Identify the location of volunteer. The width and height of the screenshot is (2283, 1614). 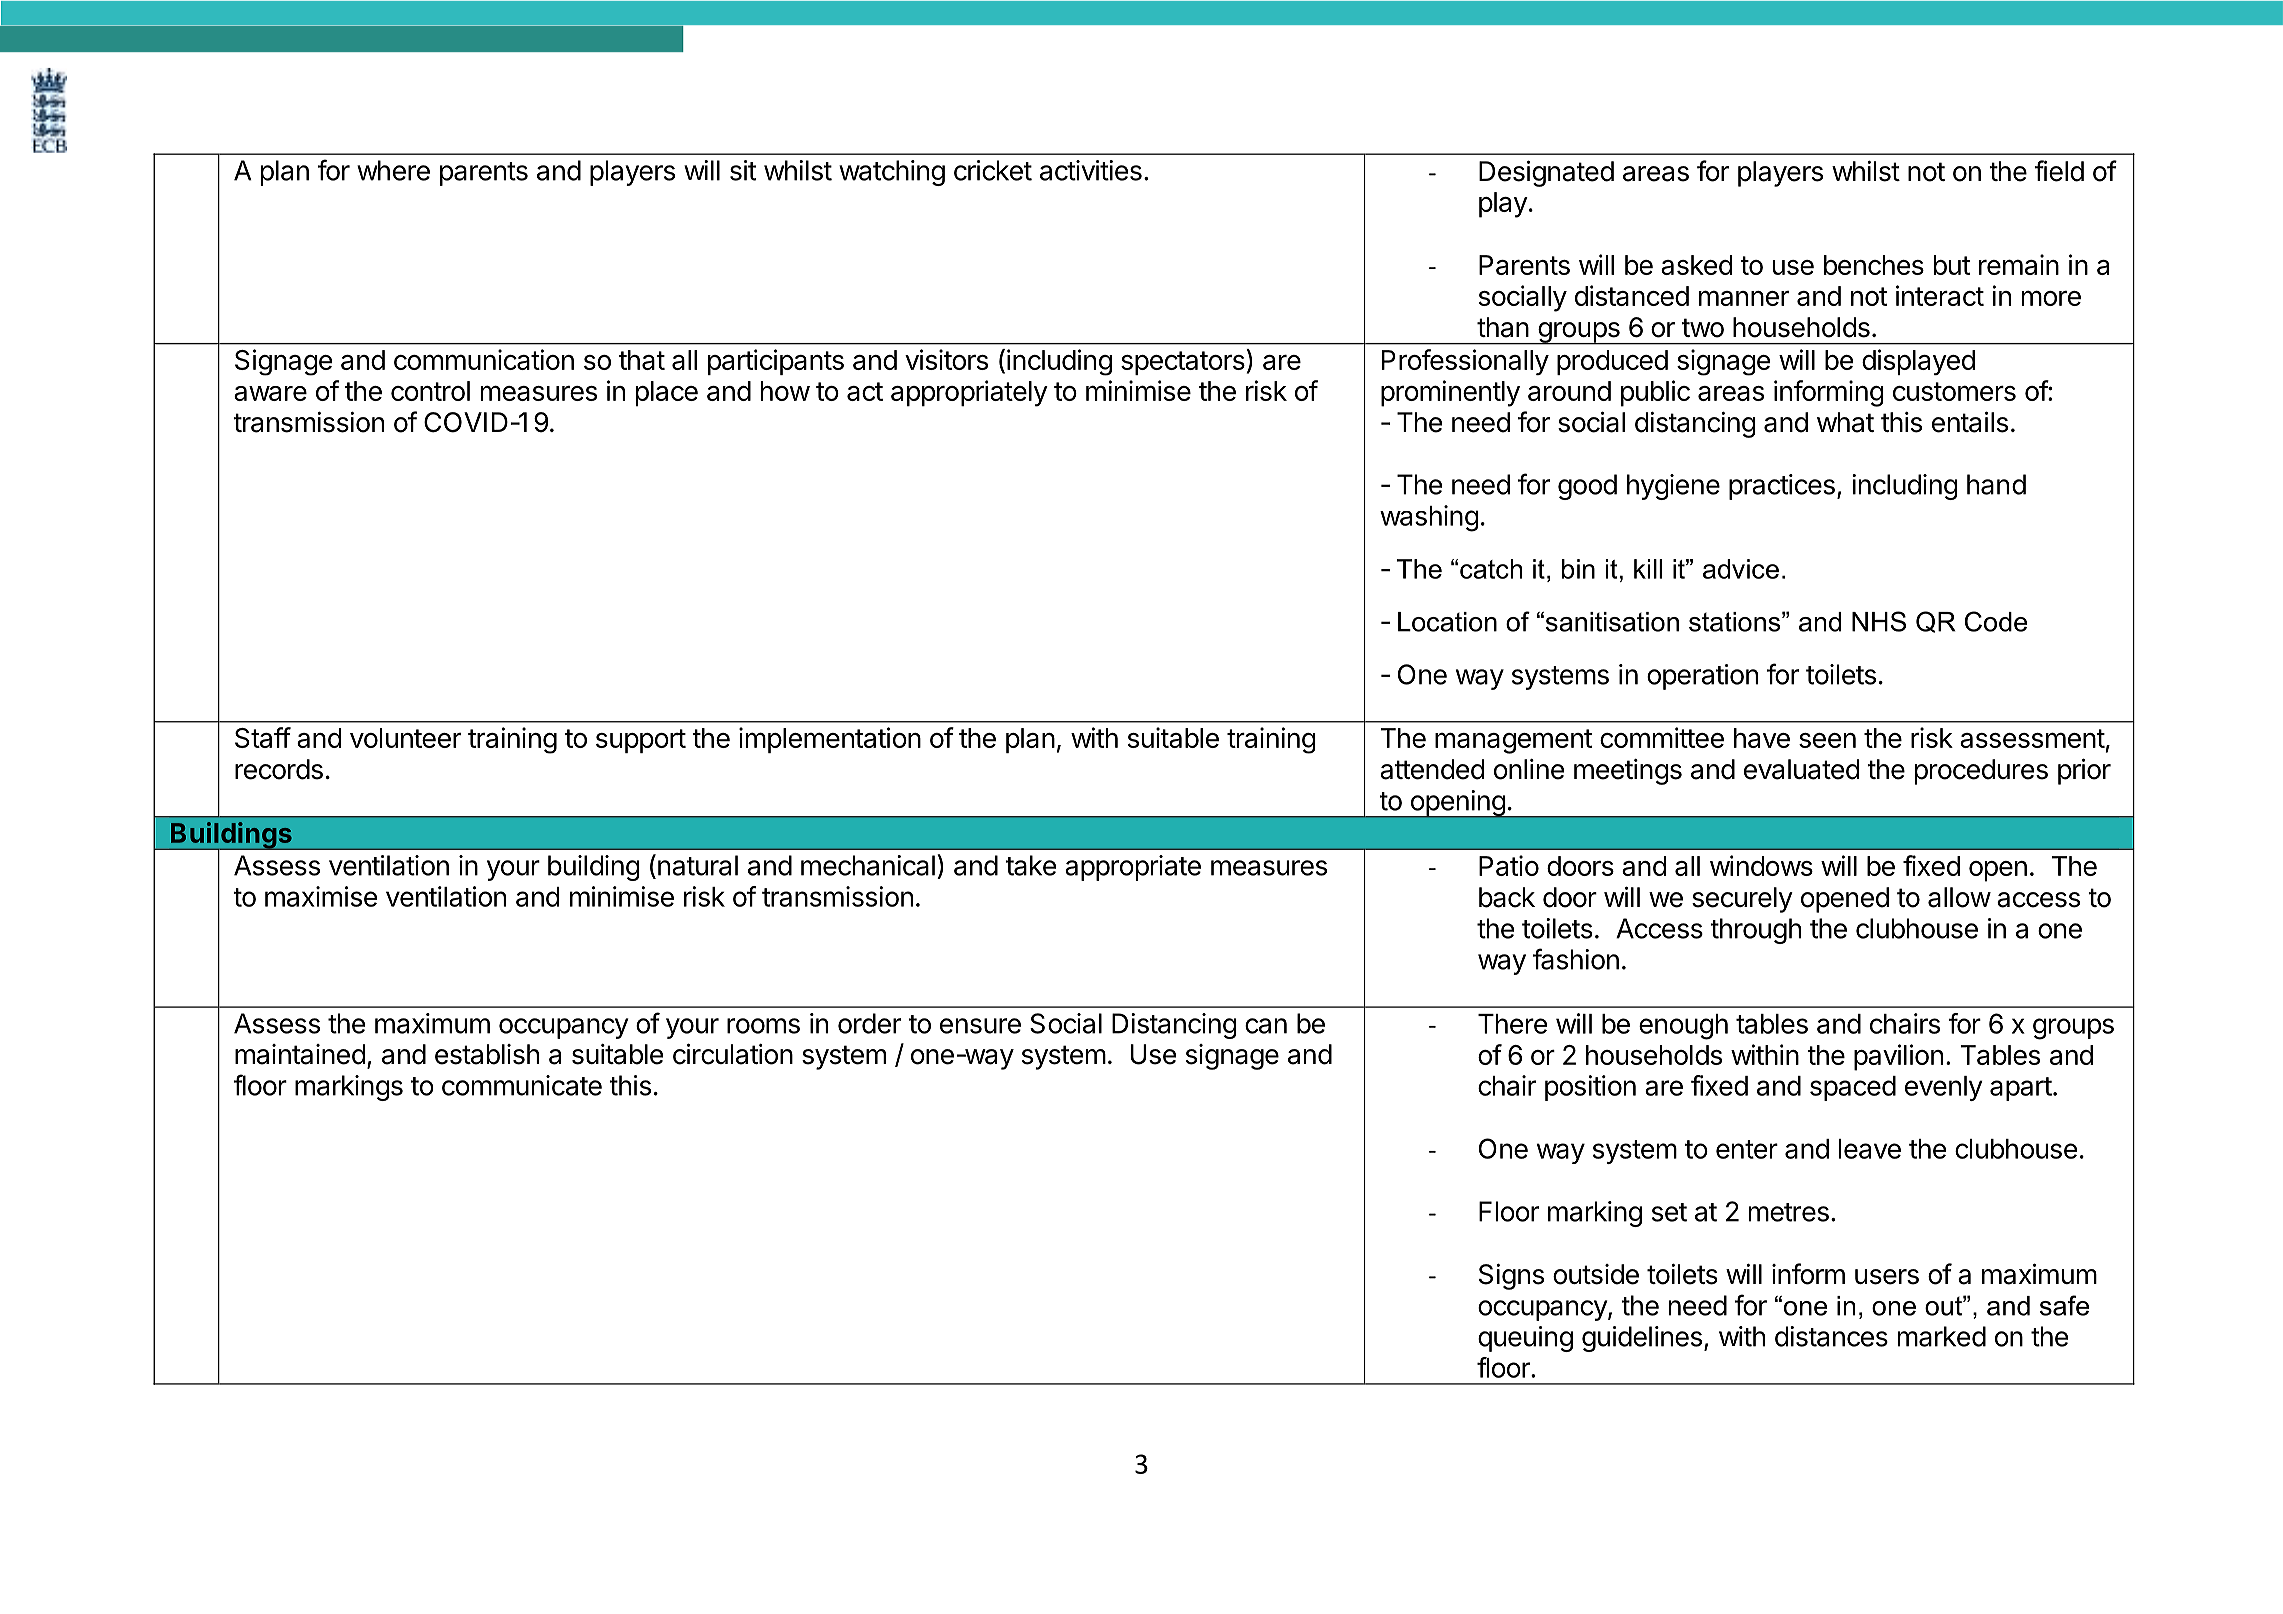
(405, 738).
